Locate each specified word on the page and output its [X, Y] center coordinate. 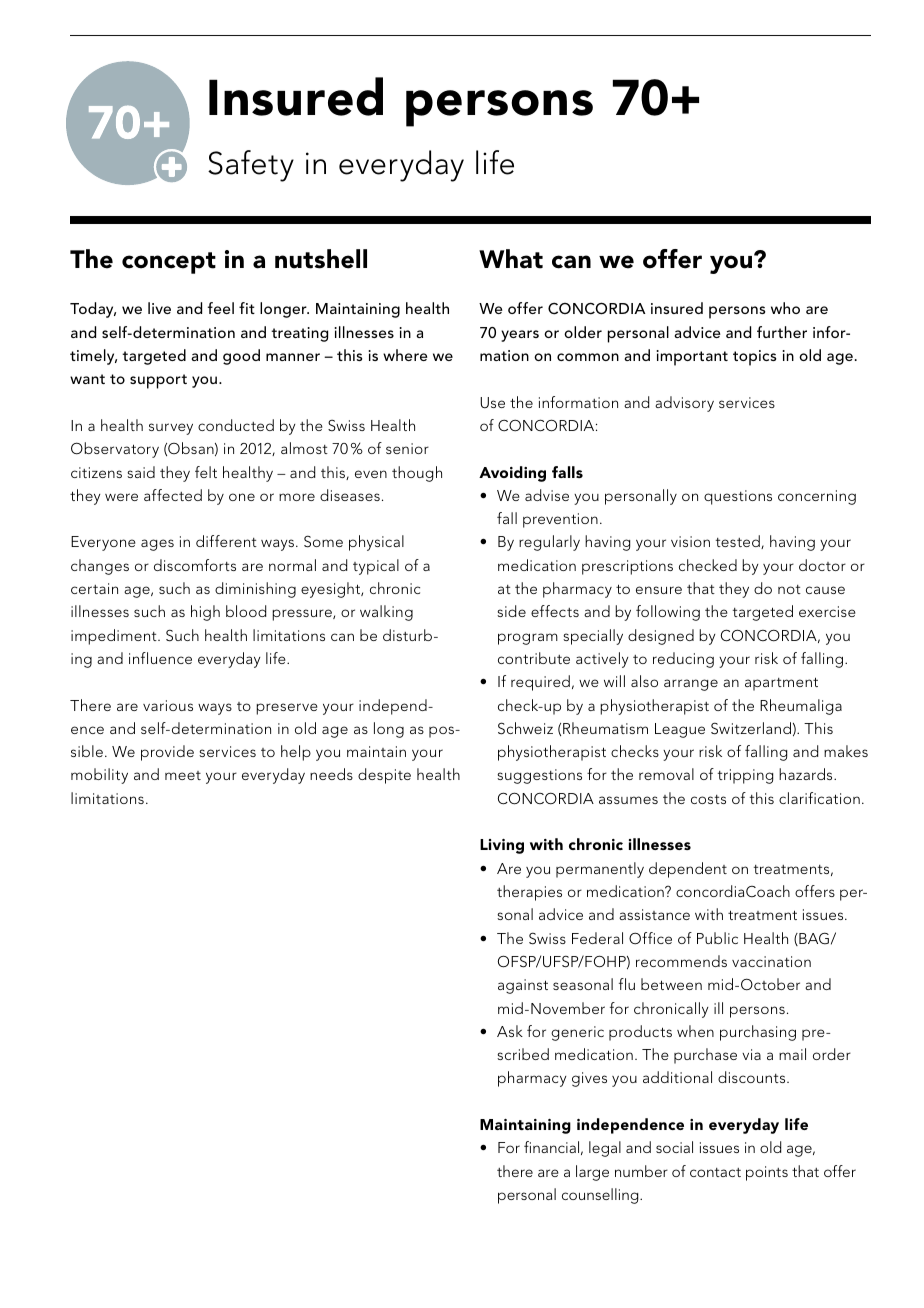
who [785, 308]
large [592, 1173]
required [540, 683]
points [767, 1173]
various [168, 705]
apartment [781, 684]
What [511, 259]
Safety [251, 166]
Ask [510, 1031]
